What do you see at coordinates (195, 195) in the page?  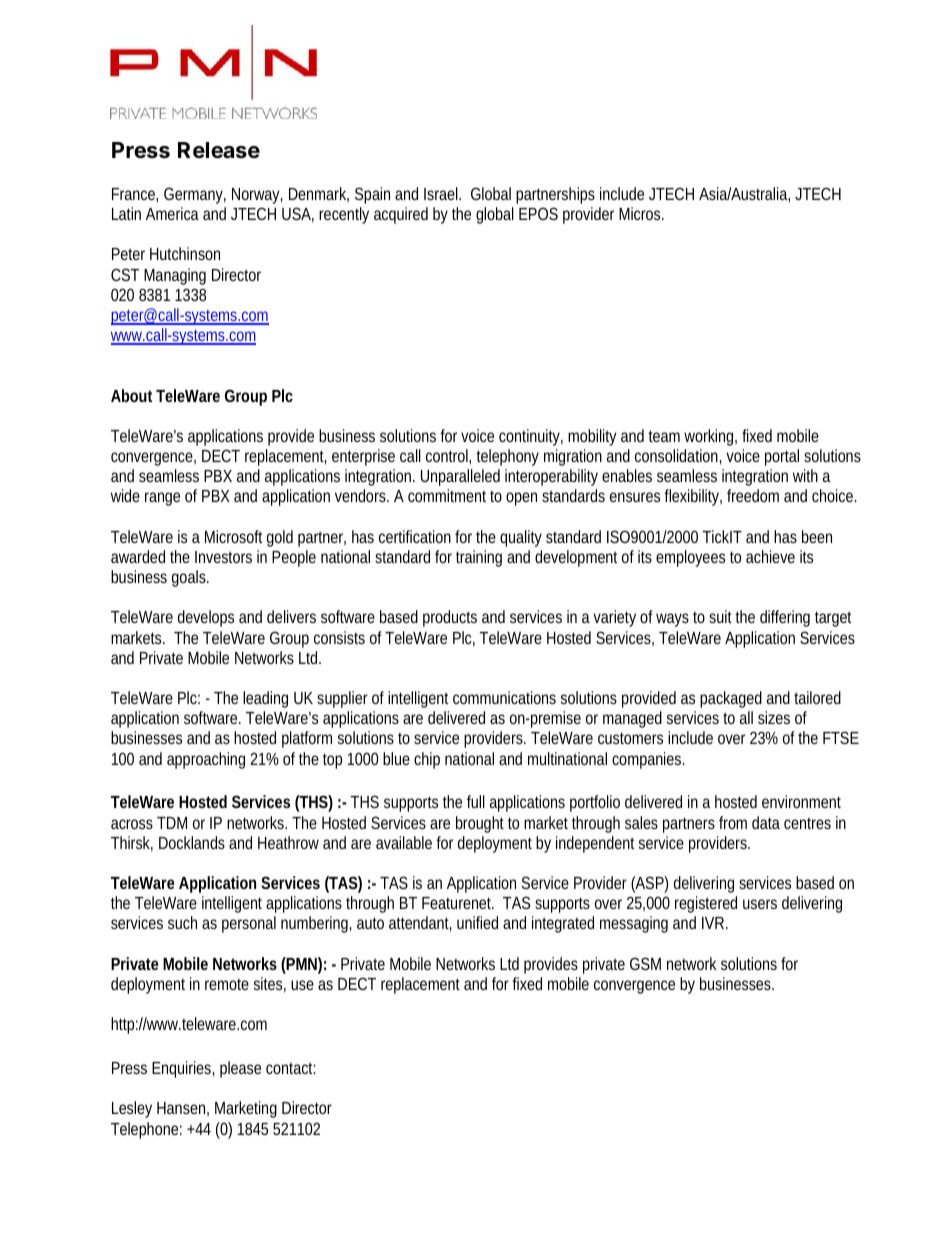 I see `Germany` at bounding box center [195, 195].
